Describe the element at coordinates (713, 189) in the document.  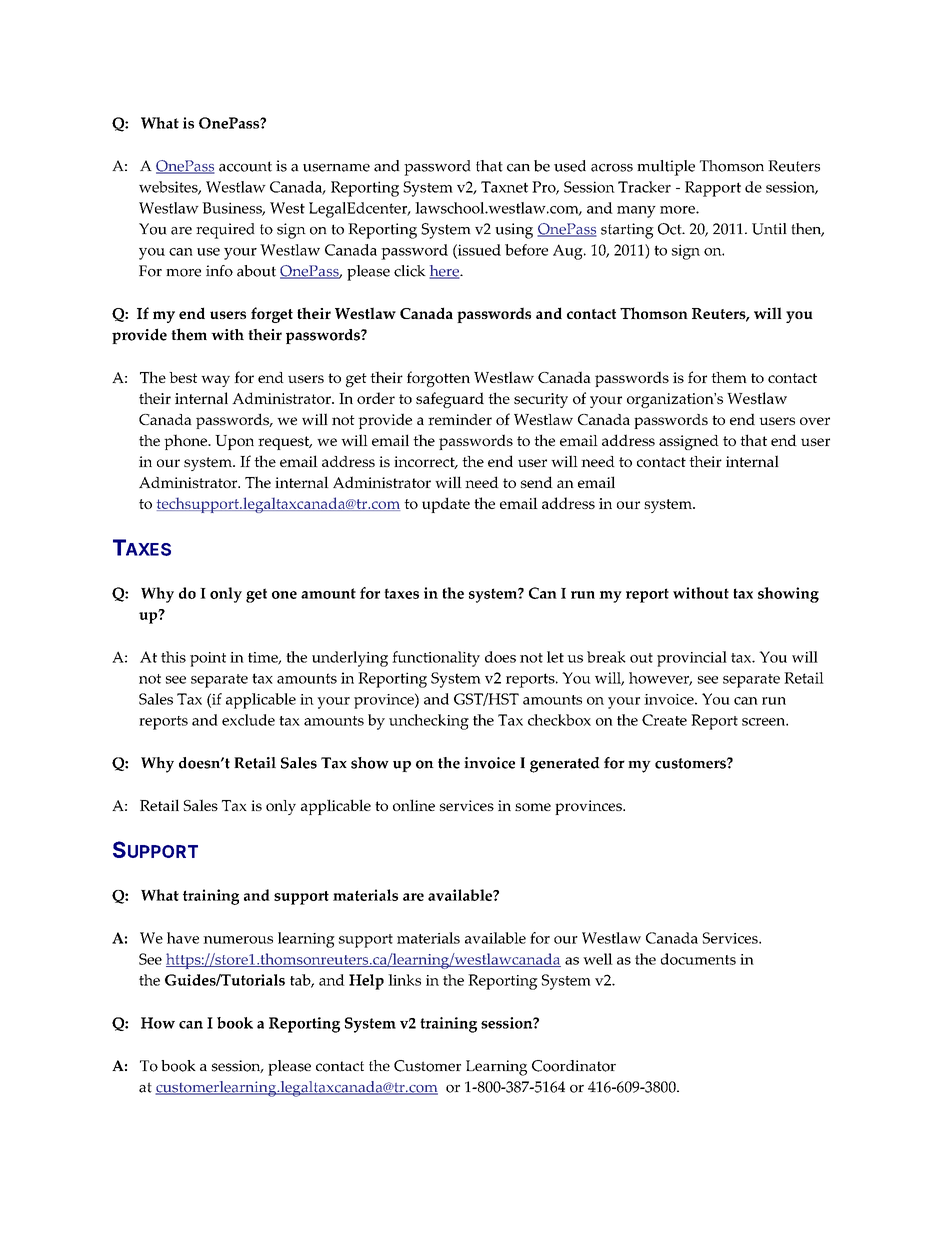
I see `Rapport` at that location.
